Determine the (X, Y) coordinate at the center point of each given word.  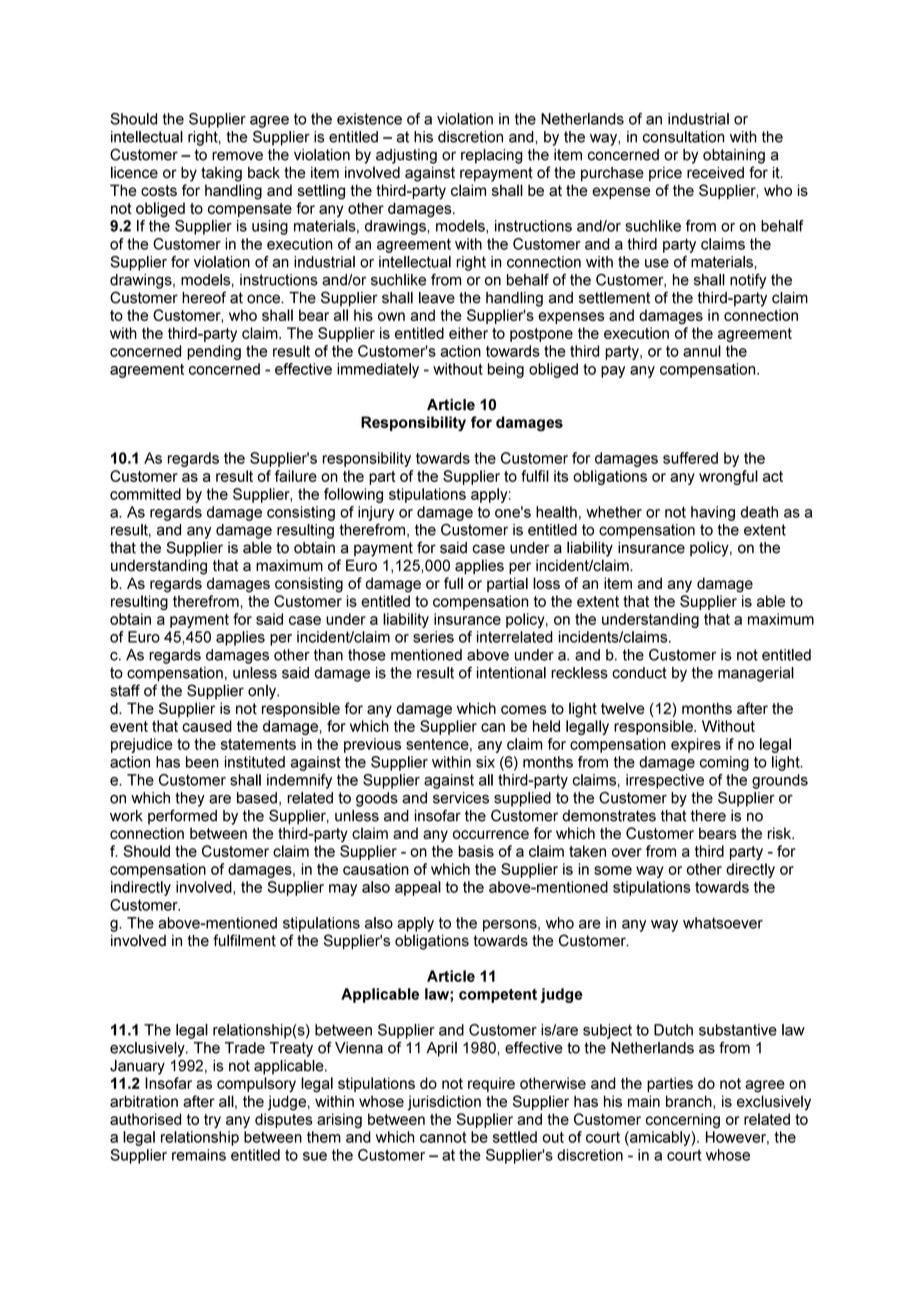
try (212, 1121)
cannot (443, 1137)
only (263, 692)
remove (237, 156)
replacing (492, 156)
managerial (756, 674)
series (433, 637)
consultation (683, 137)
